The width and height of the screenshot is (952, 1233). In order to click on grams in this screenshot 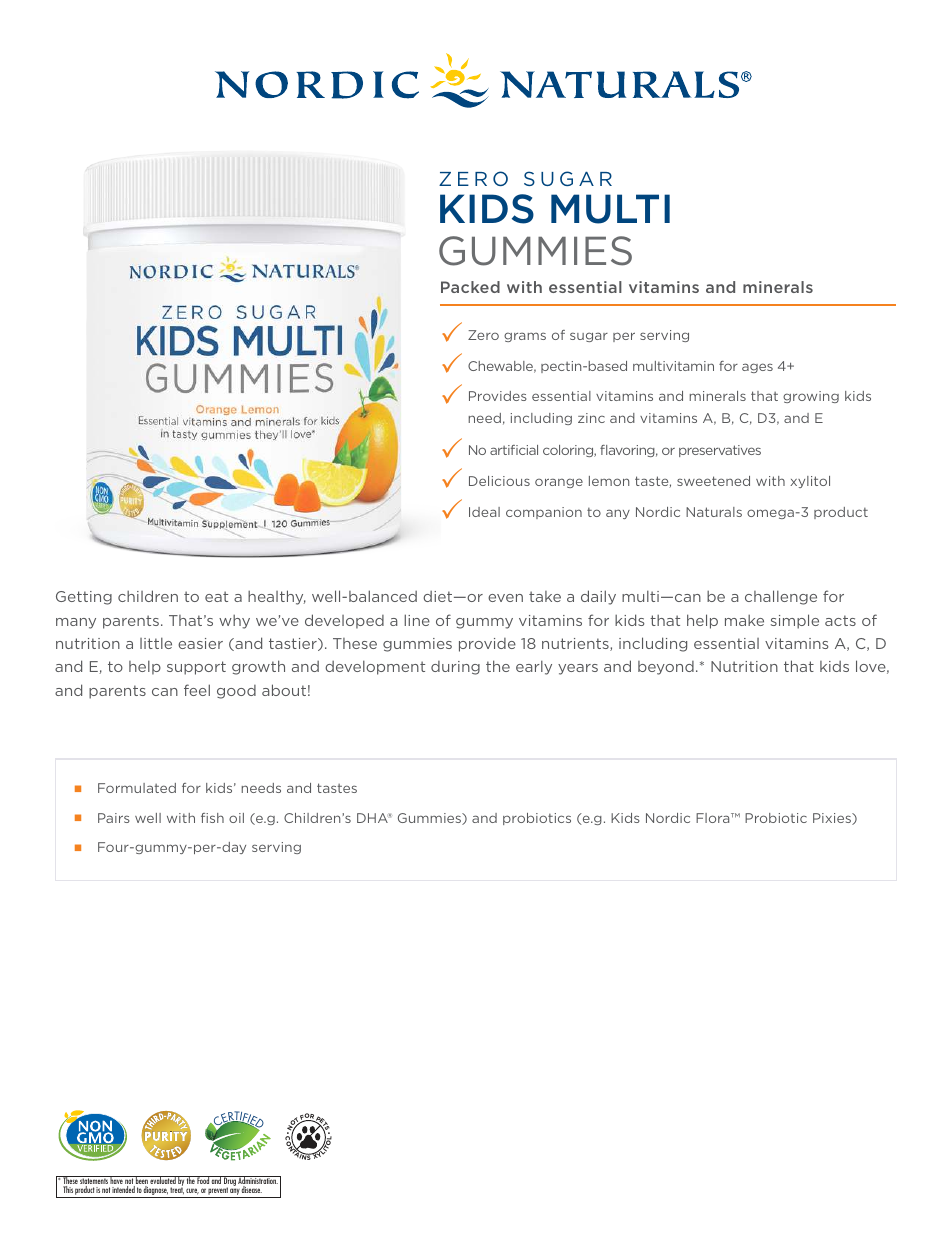, I will do `click(525, 337)`.
